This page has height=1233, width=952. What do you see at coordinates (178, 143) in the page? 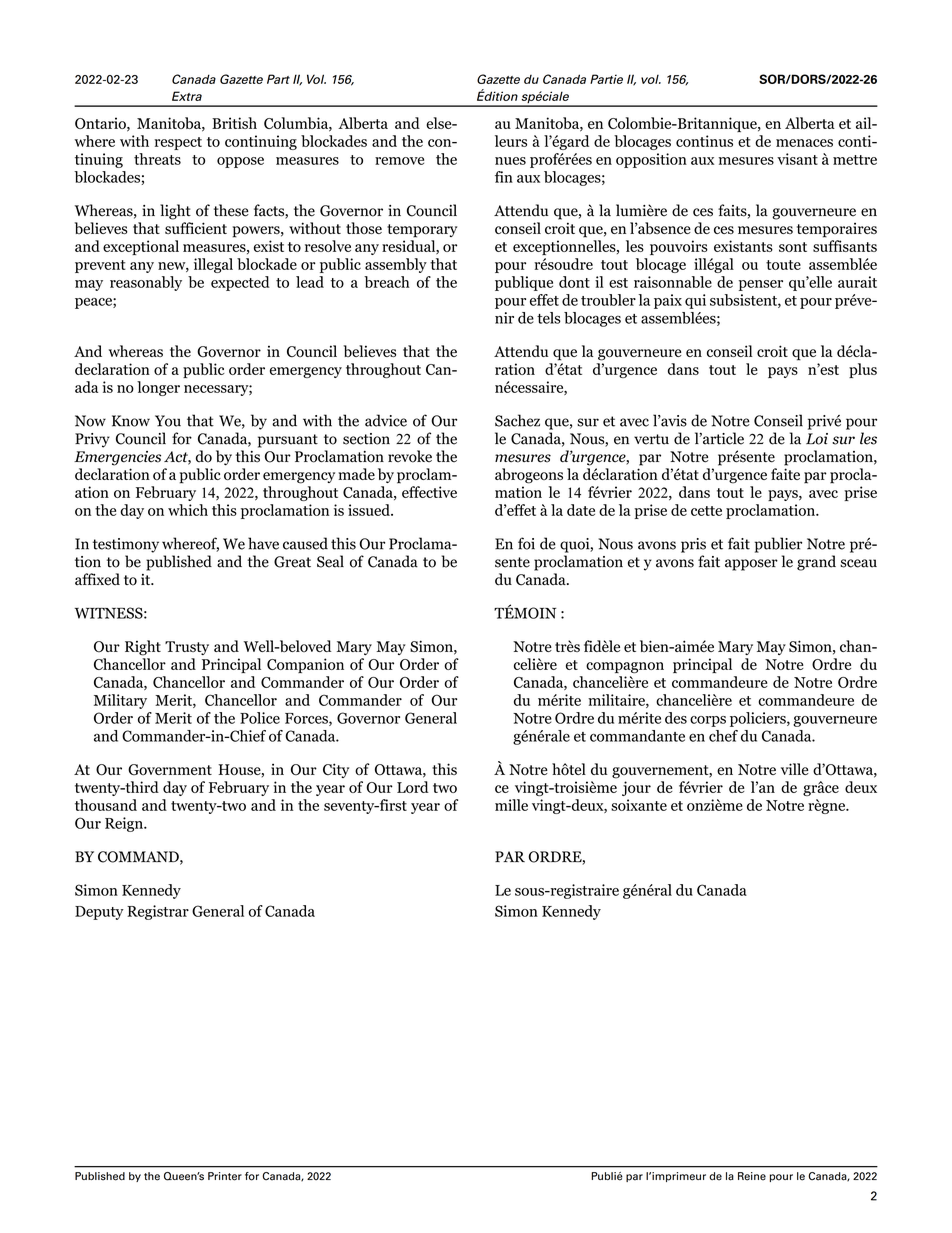
I see `respect` at bounding box center [178, 143].
